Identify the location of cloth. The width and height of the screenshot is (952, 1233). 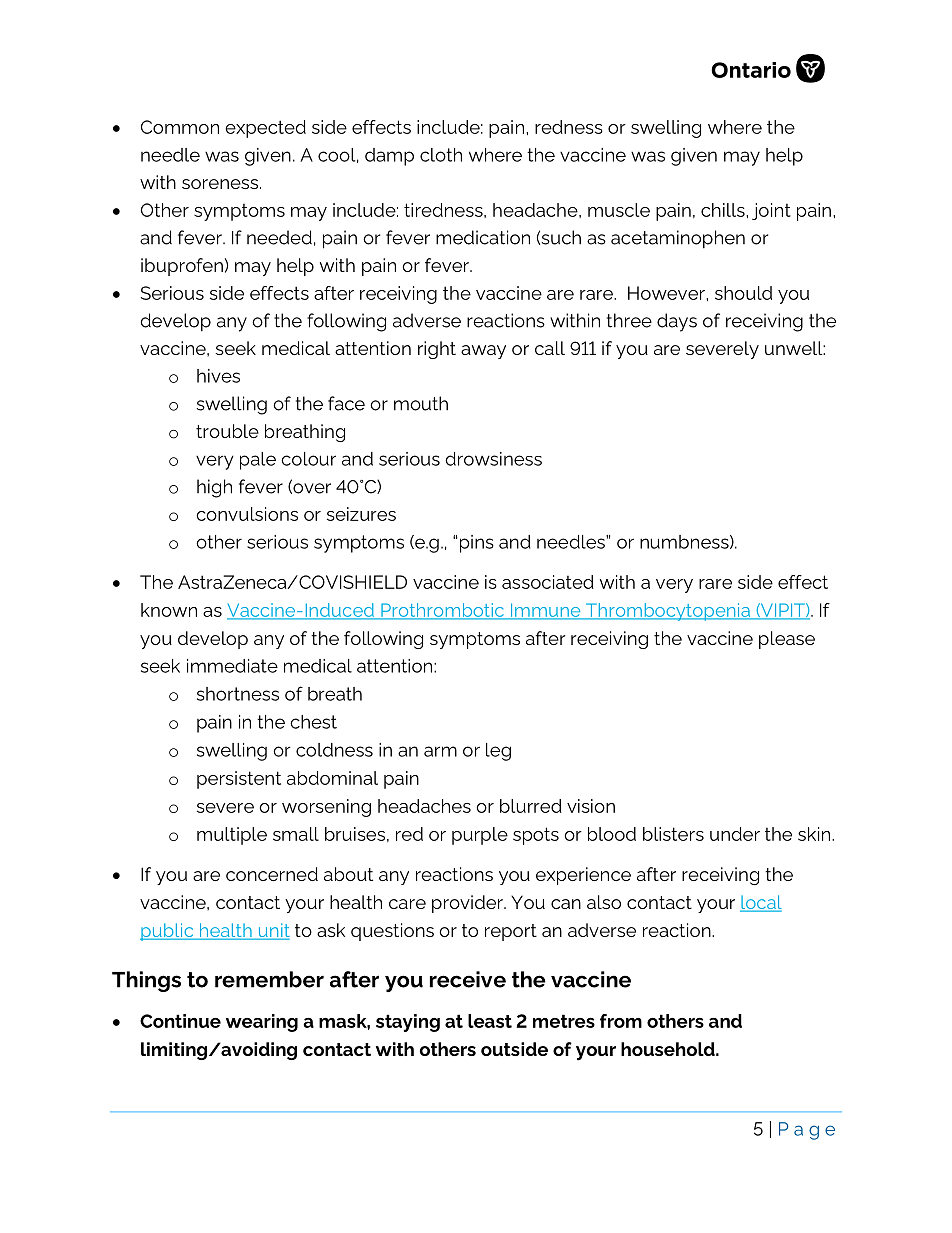
(441, 155).
